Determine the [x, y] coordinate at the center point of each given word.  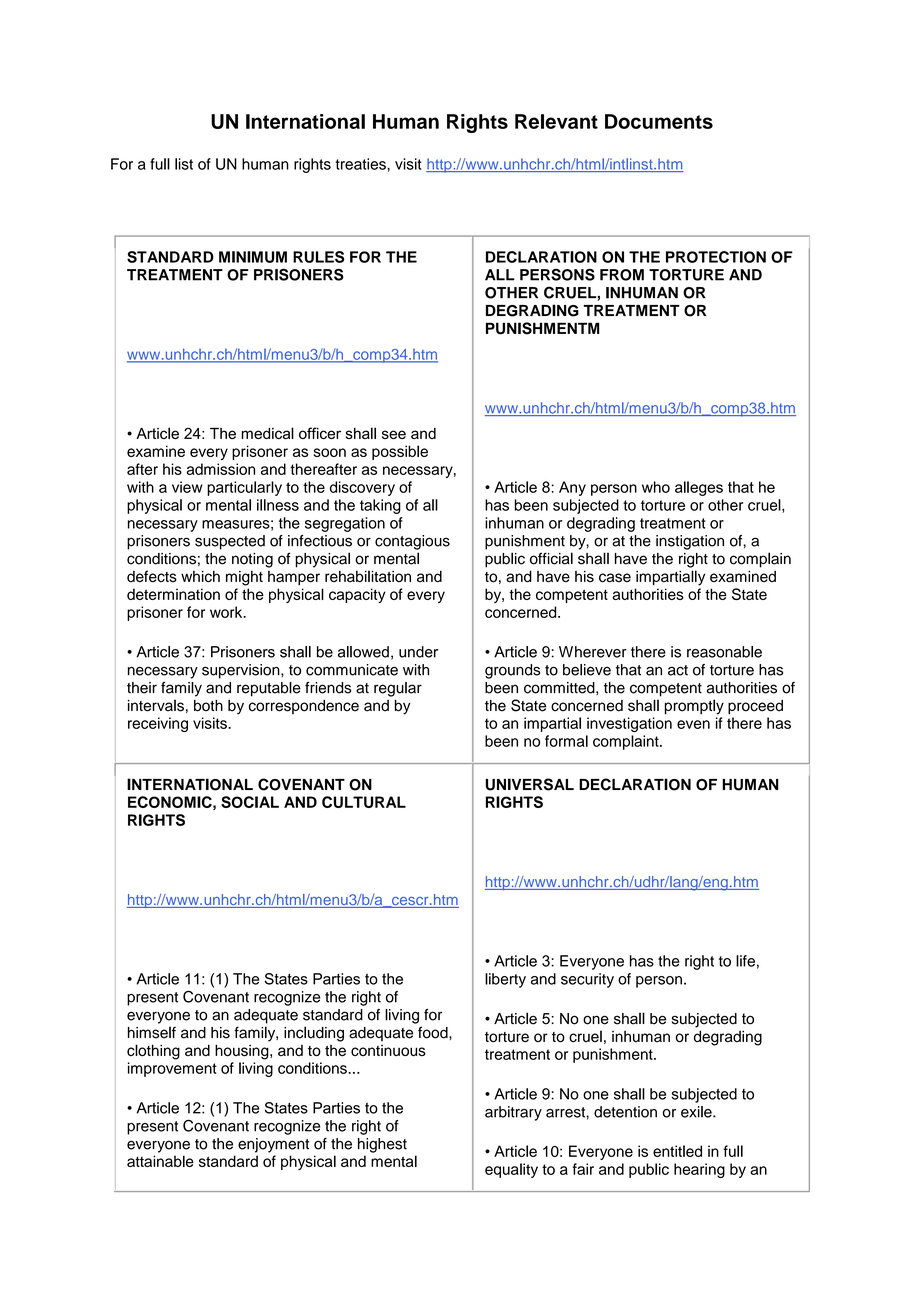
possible [400, 452]
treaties [361, 164]
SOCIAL [250, 802]
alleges [699, 488]
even [693, 724]
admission [221, 469]
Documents [659, 121]
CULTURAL [364, 802]
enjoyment [273, 1145]
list [184, 164]
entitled [677, 1151]
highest [382, 1145]
